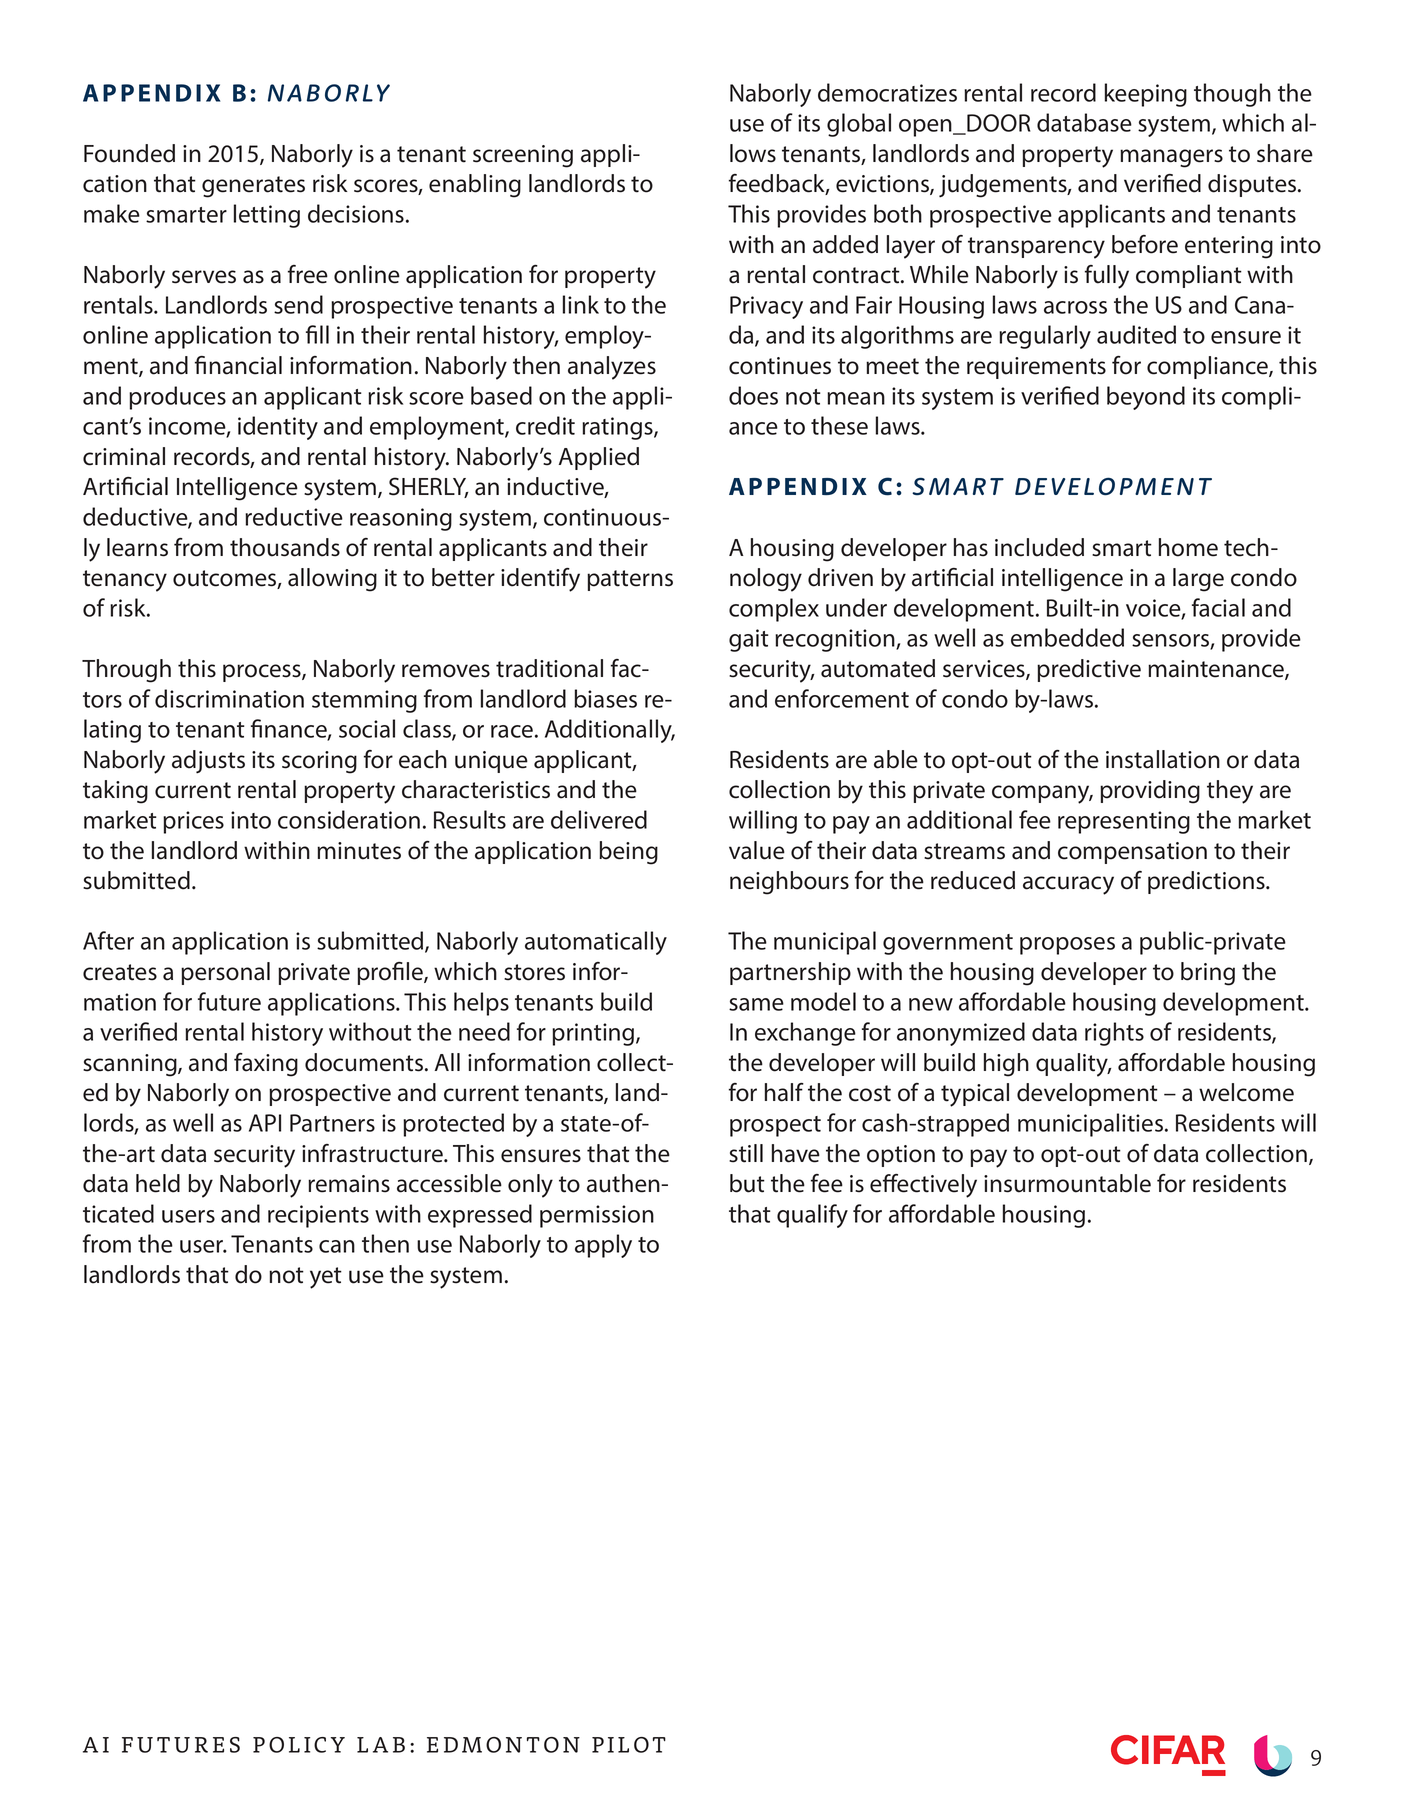 The image size is (1405, 1818). Describe the element at coordinates (923, 1186) in the screenshot. I see `effectively` at that location.
